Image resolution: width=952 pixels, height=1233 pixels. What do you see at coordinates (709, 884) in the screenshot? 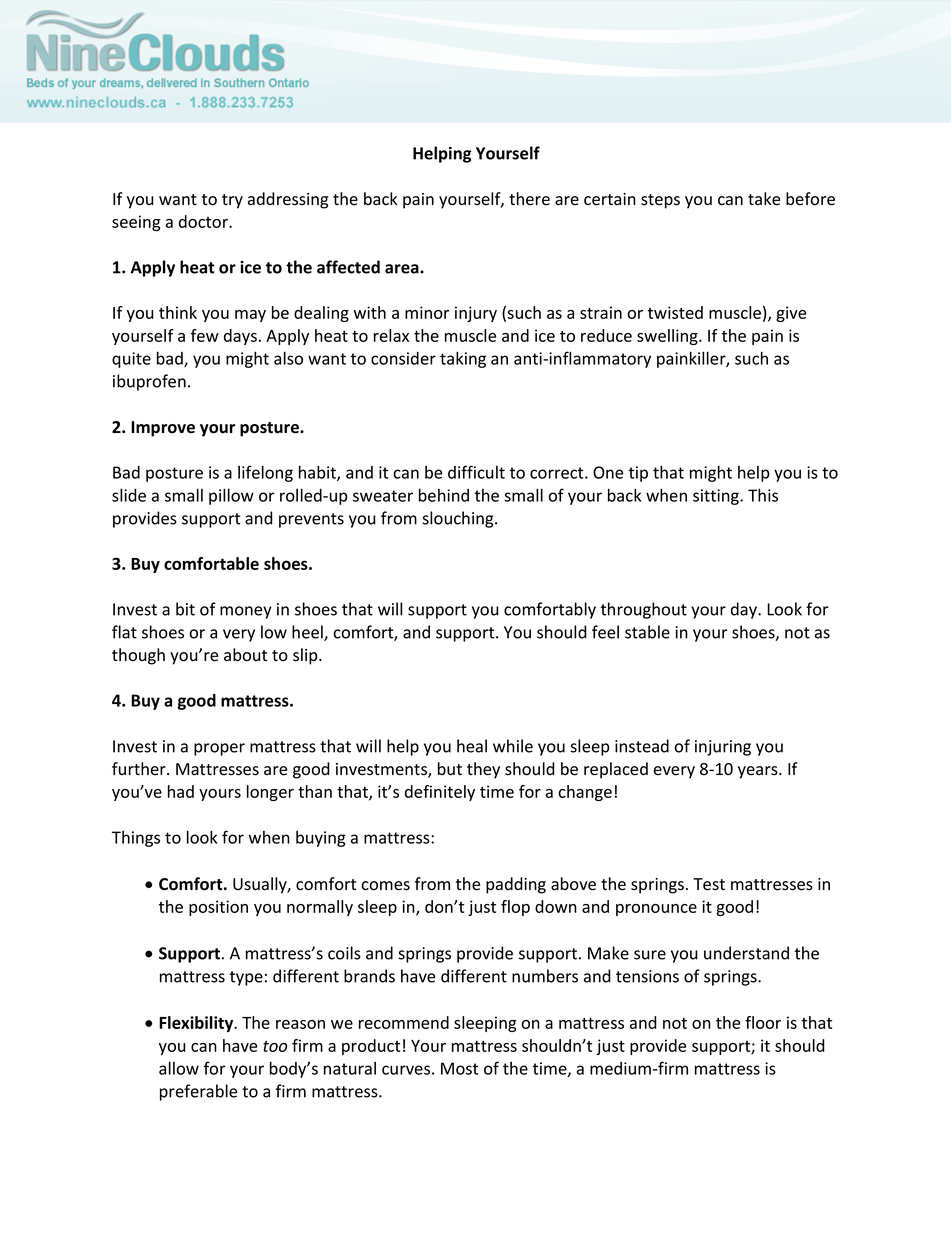
I see `Test` at bounding box center [709, 884].
